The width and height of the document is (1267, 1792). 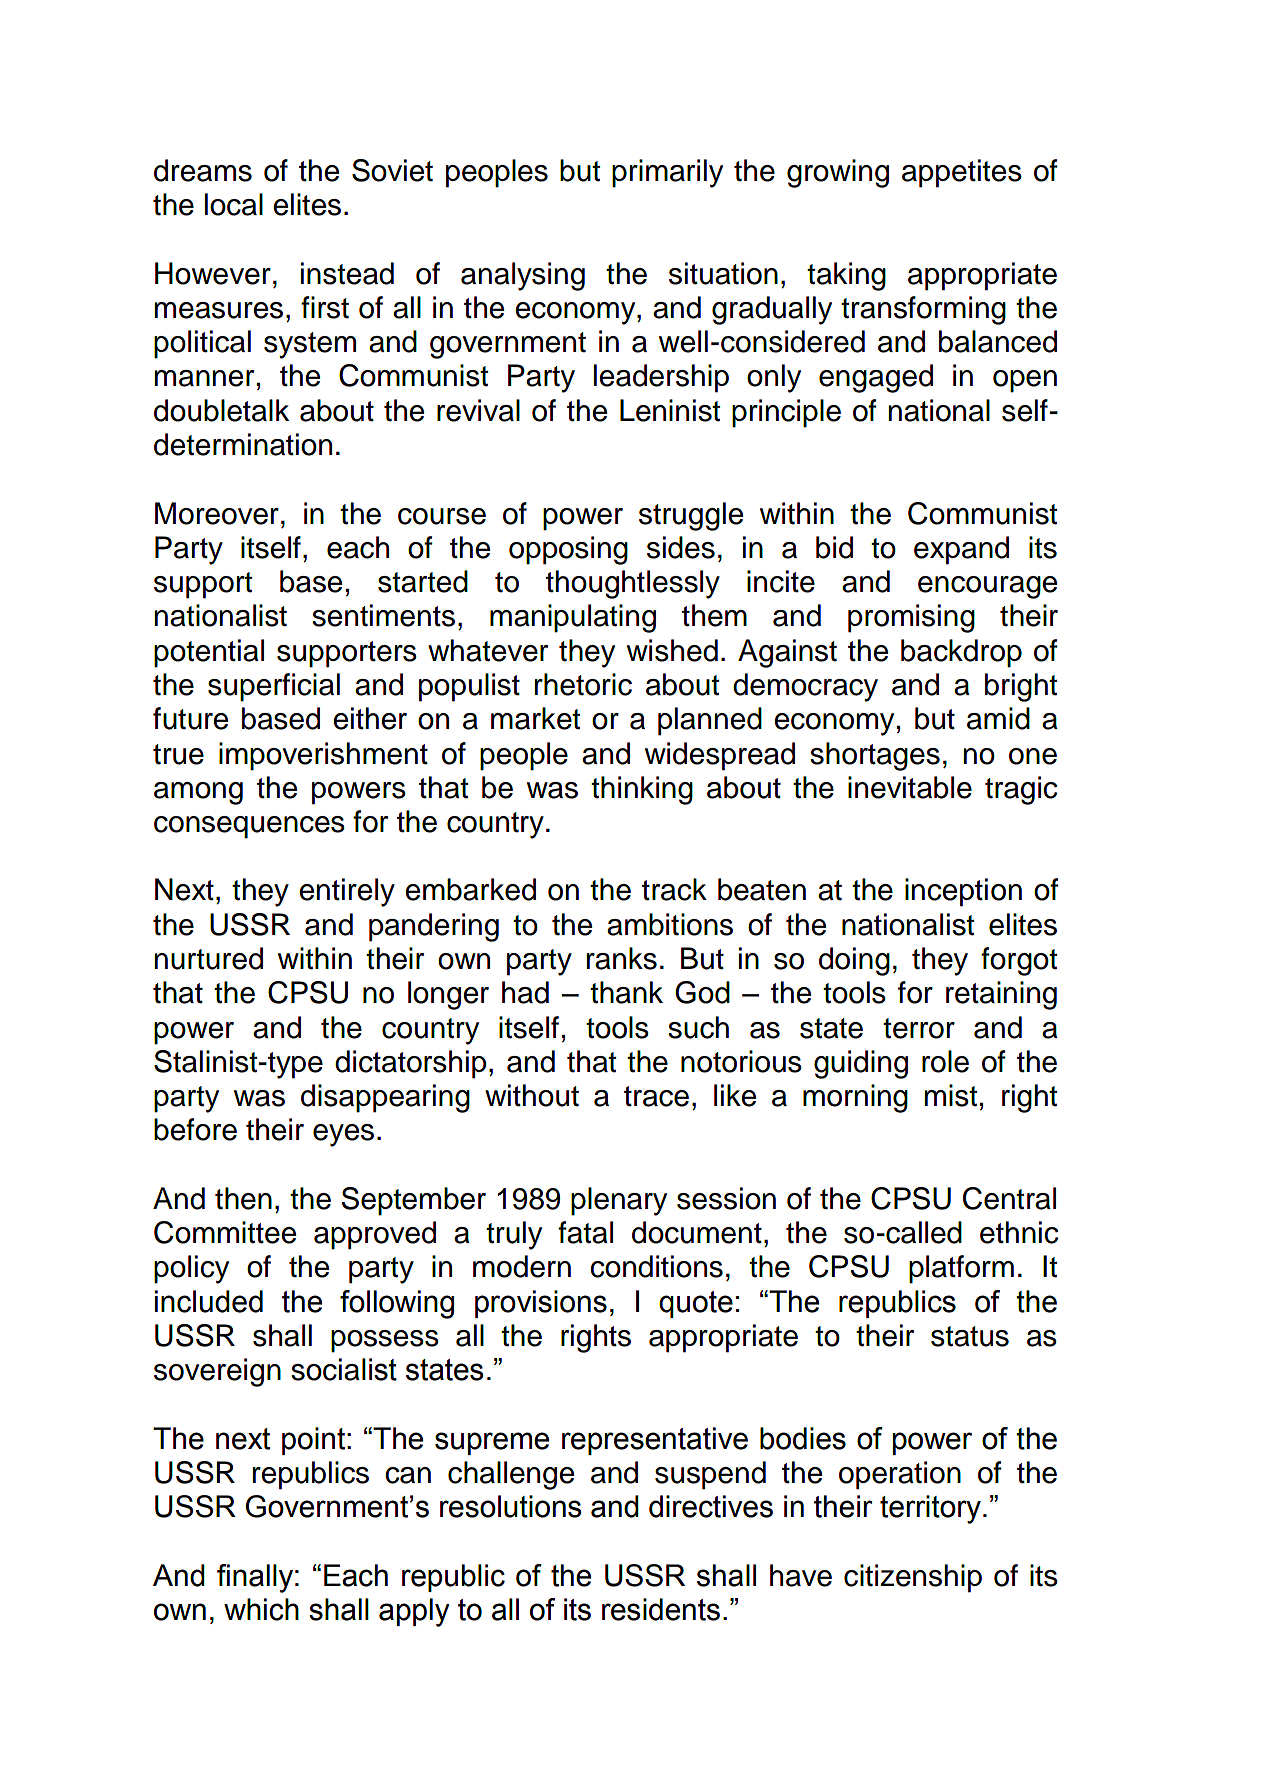 I want to click on then, so click(x=243, y=1198).
